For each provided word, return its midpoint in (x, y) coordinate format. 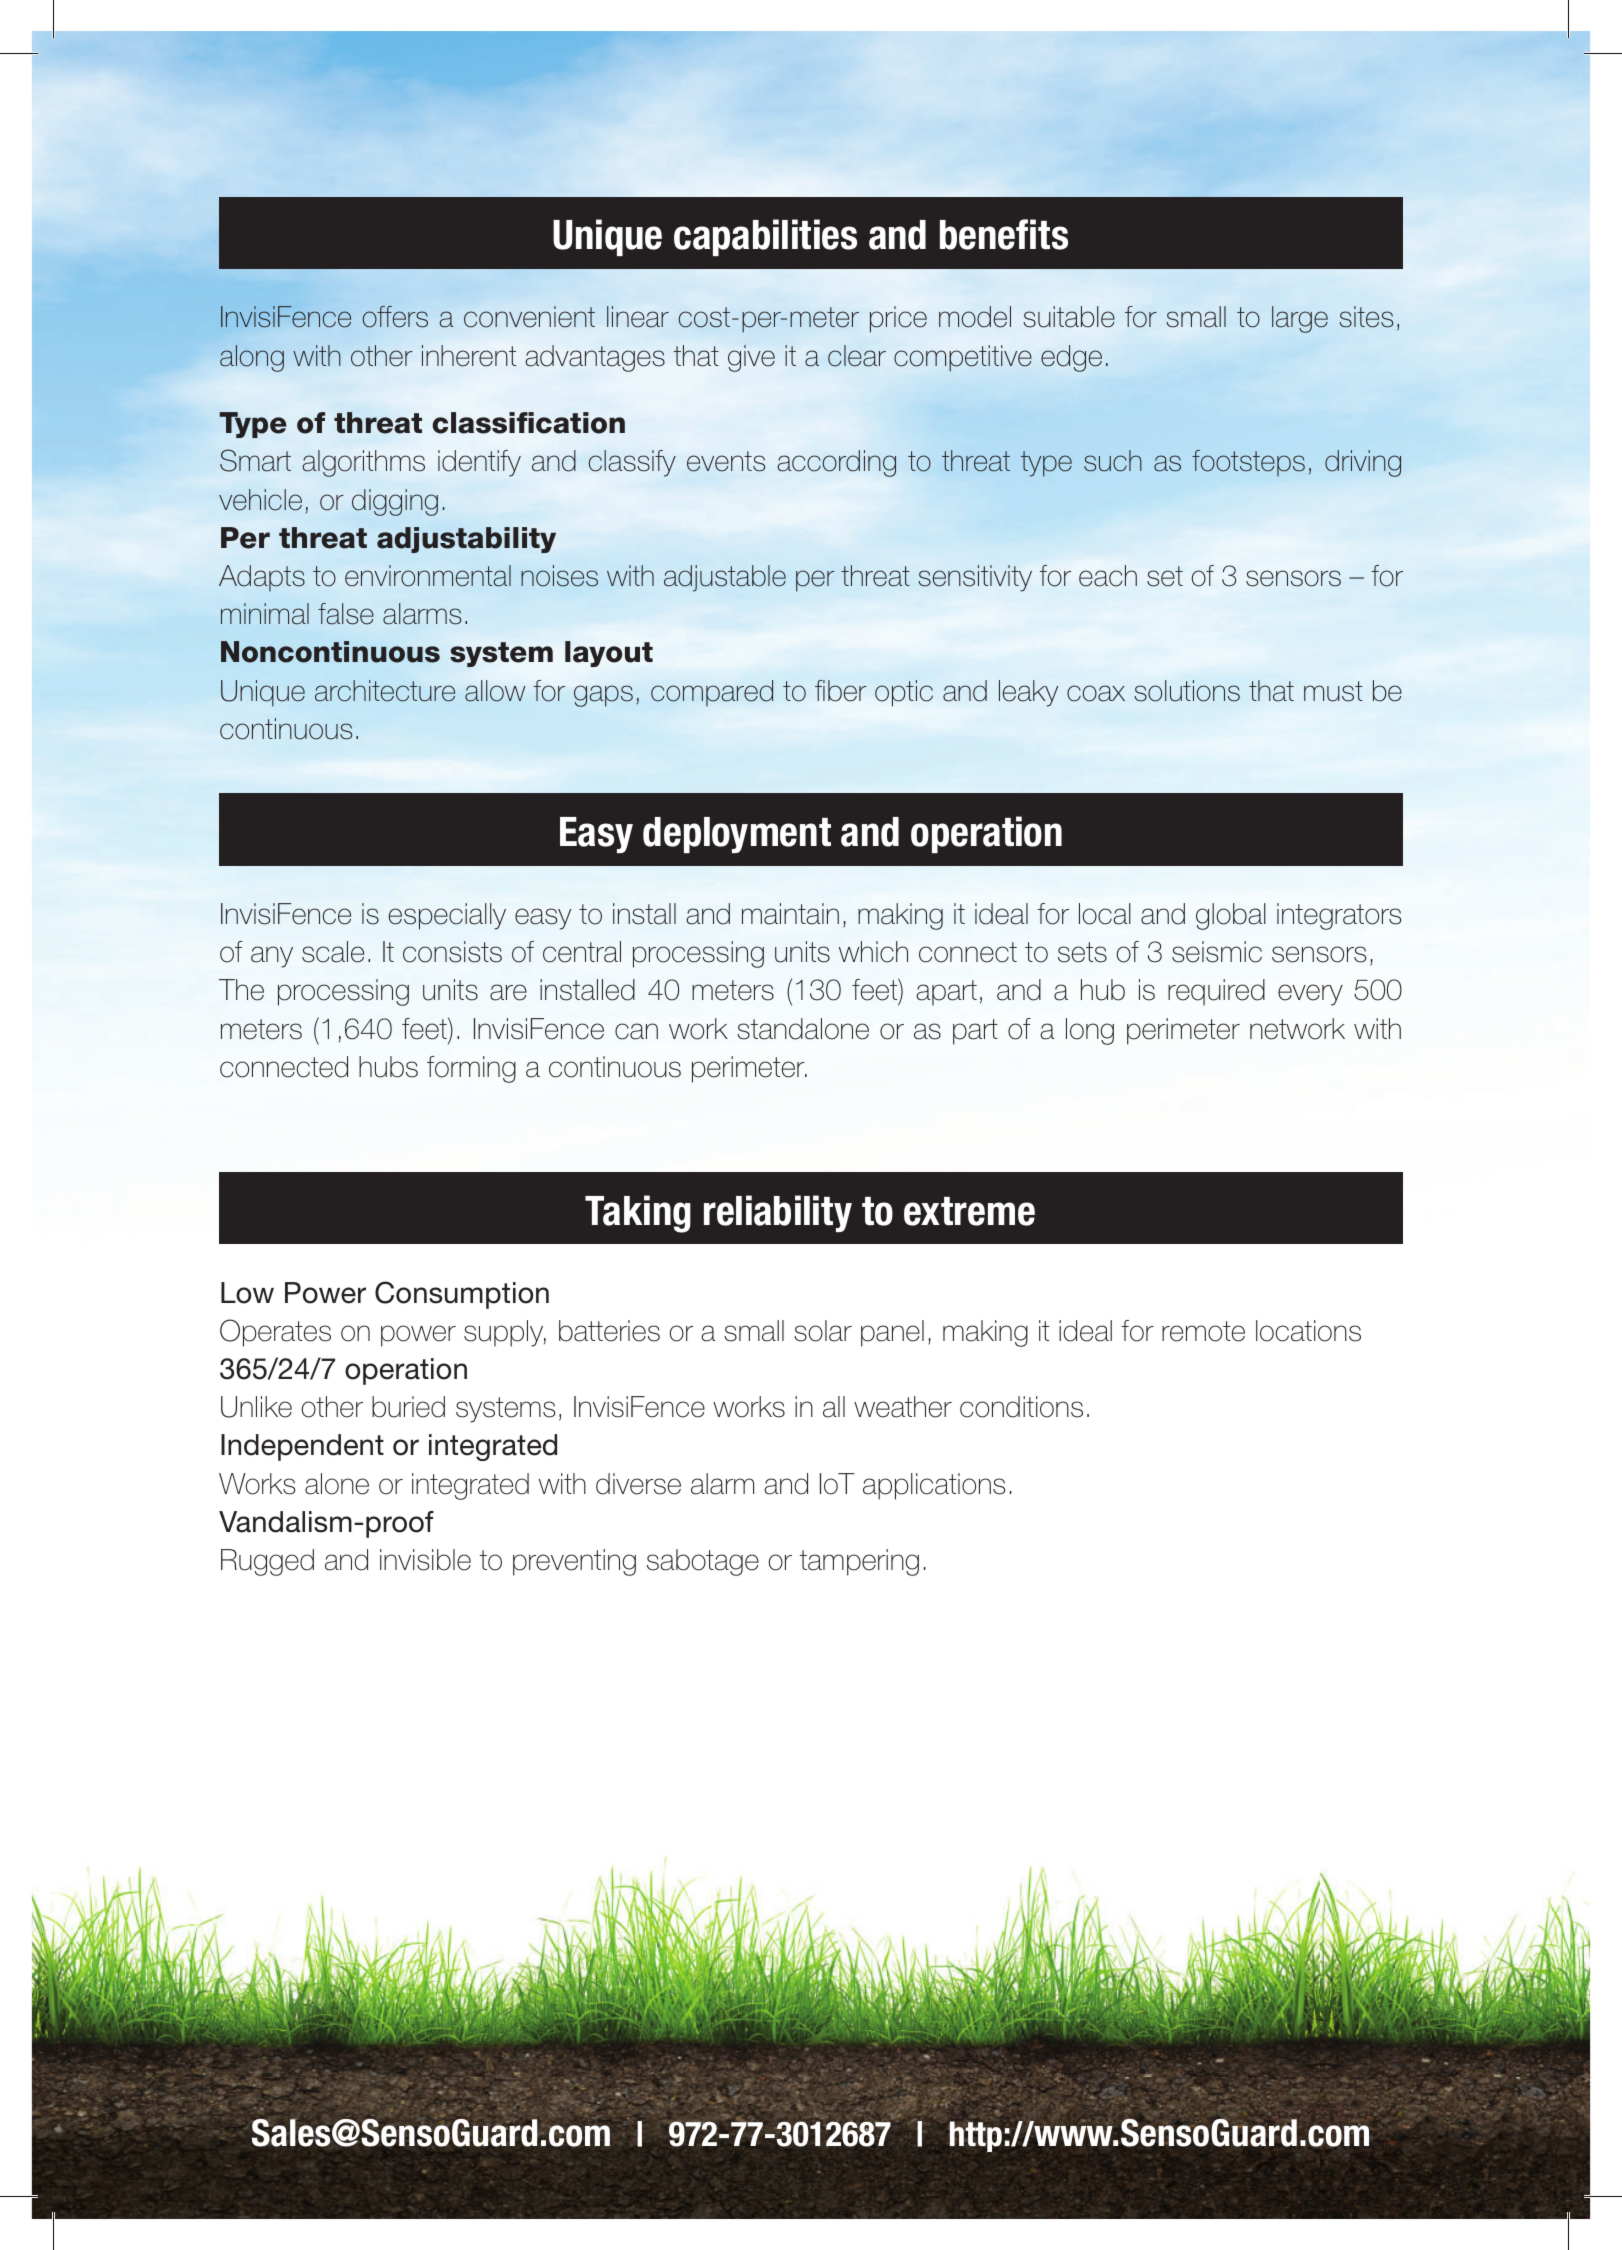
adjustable (725, 578)
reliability (778, 1213)
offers (395, 317)
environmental (428, 576)
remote (1203, 1331)
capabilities (765, 237)
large (1300, 319)
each (1108, 576)
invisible (425, 1560)
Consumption (462, 1295)
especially (447, 916)
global (1231, 916)
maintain (790, 914)
